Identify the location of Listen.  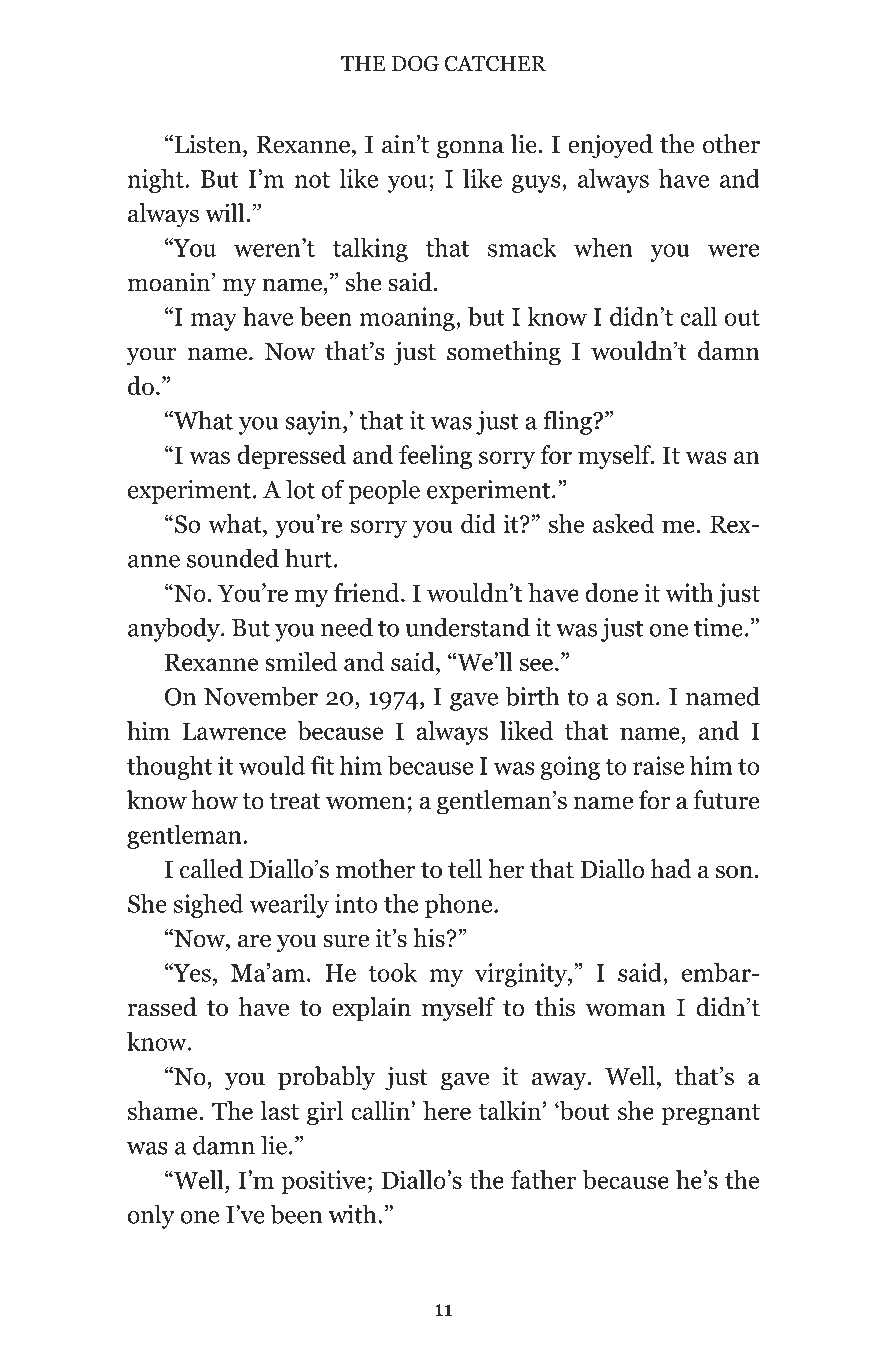
(209, 144).
